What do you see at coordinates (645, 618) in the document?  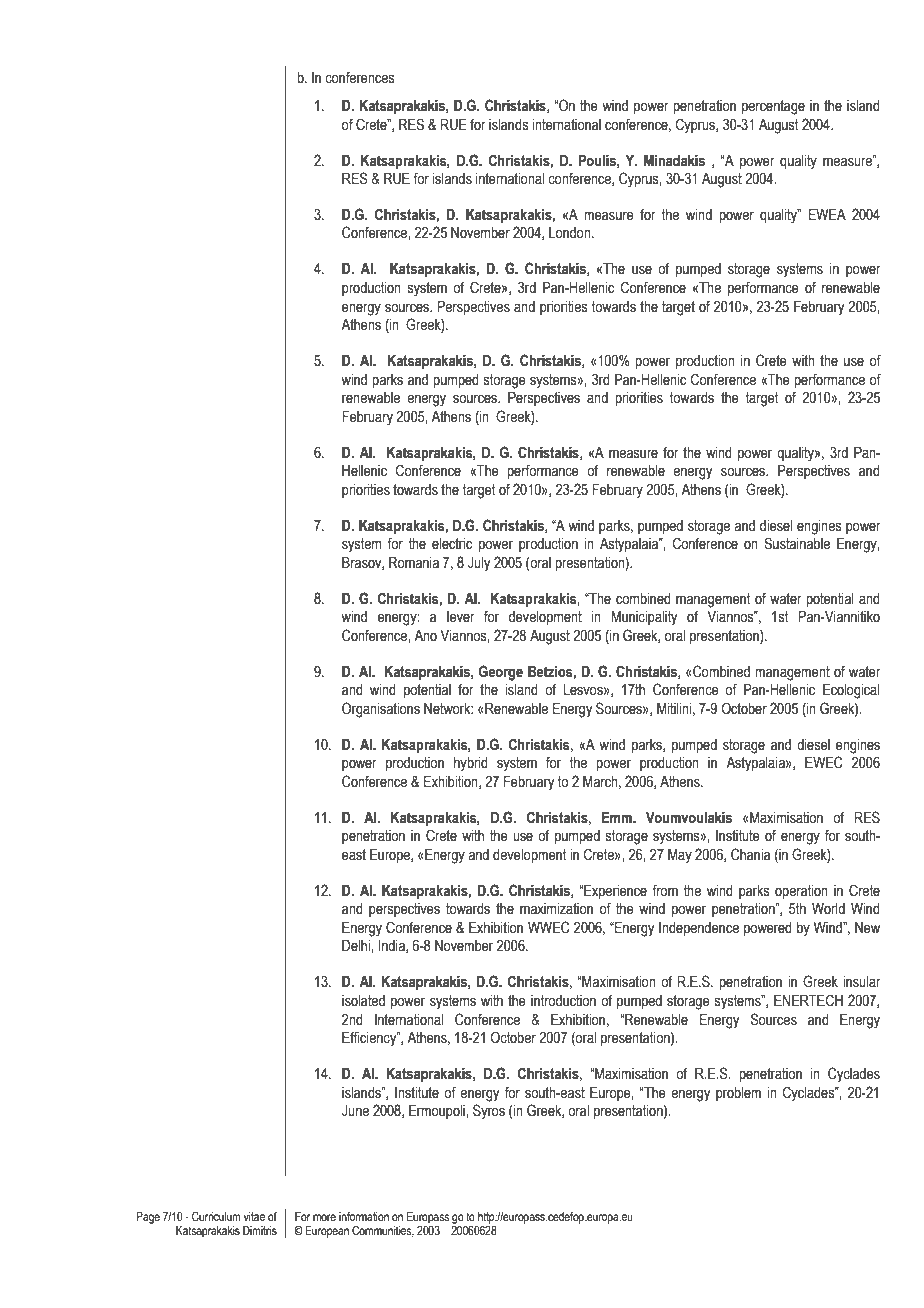 I see `Municipality` at bounding box center [645, 618].
